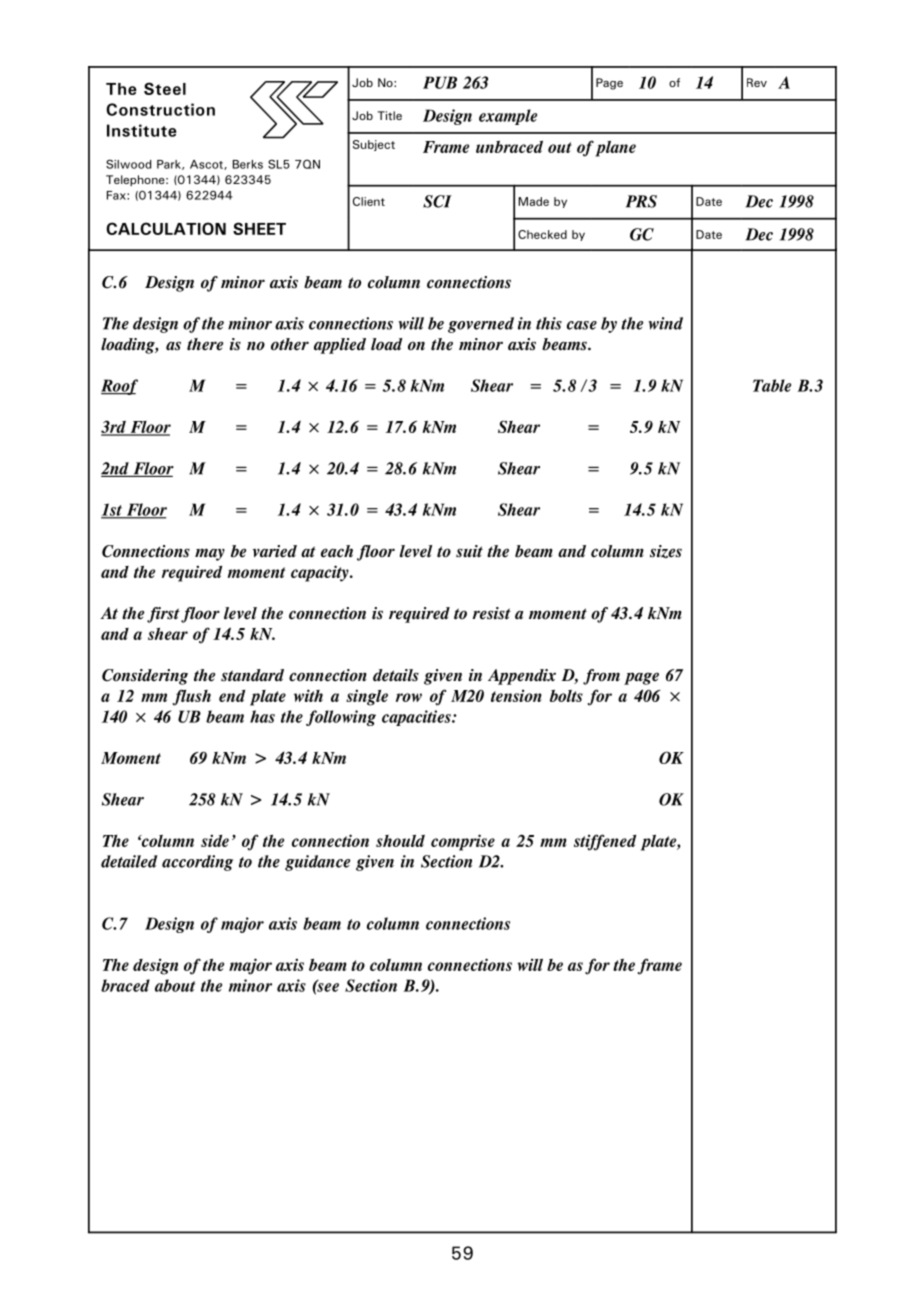  What do you see at coordinates (192, 697) in the document?
I see `flush` at bounding box center [192, 697].
